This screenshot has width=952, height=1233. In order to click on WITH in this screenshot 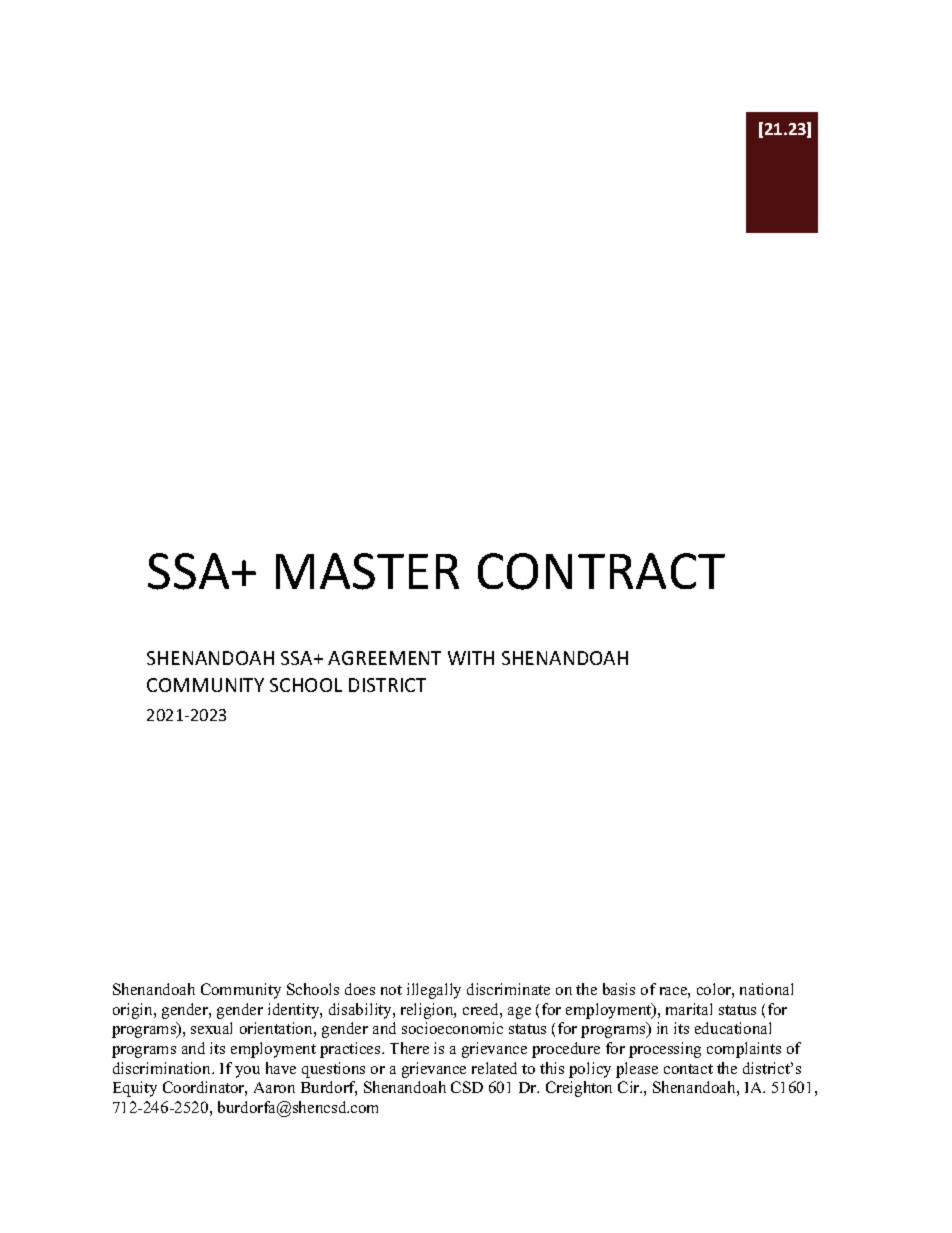, I will do `click(471, 658)`.
